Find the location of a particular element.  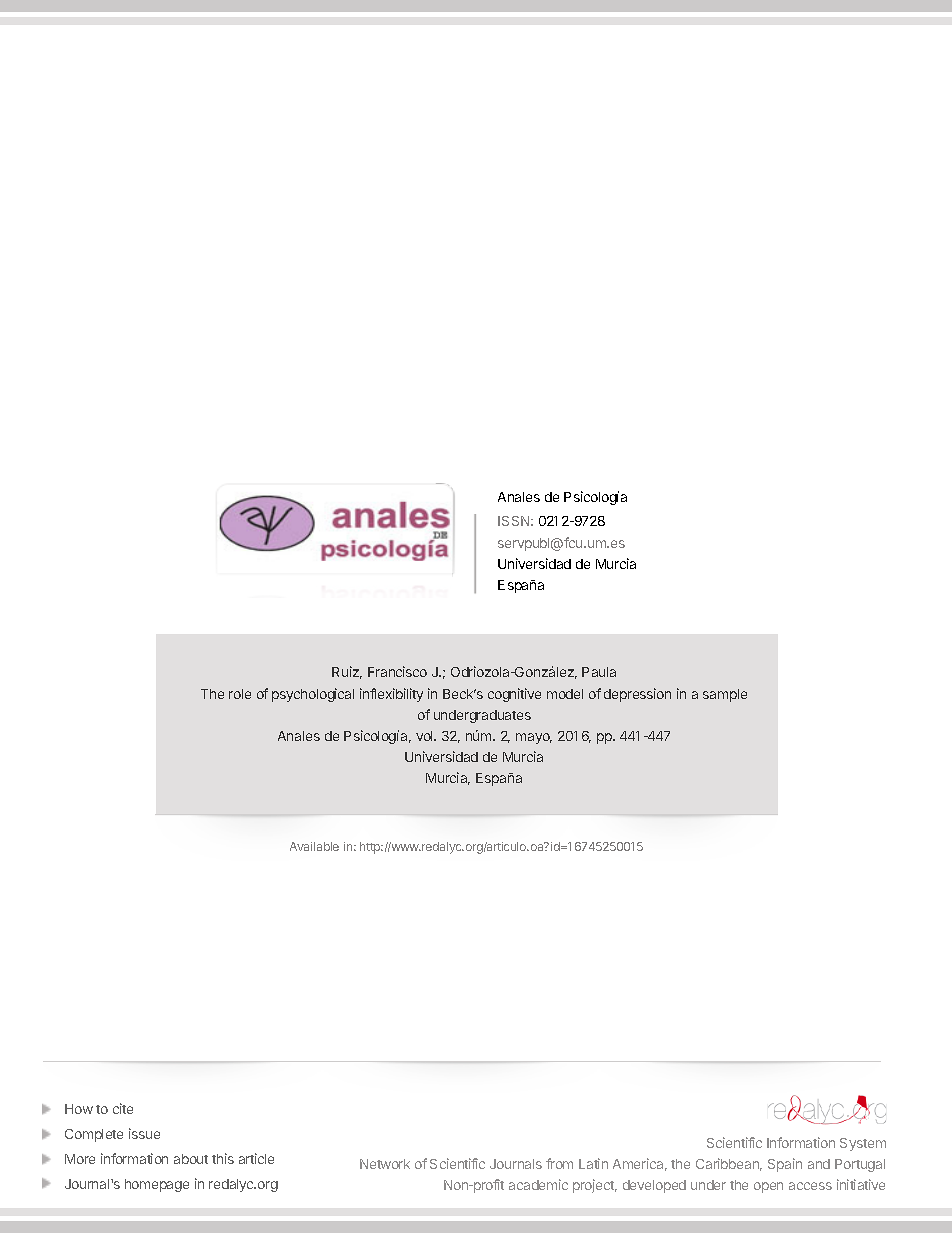

Spain is located at coordinates (785, 1165).
